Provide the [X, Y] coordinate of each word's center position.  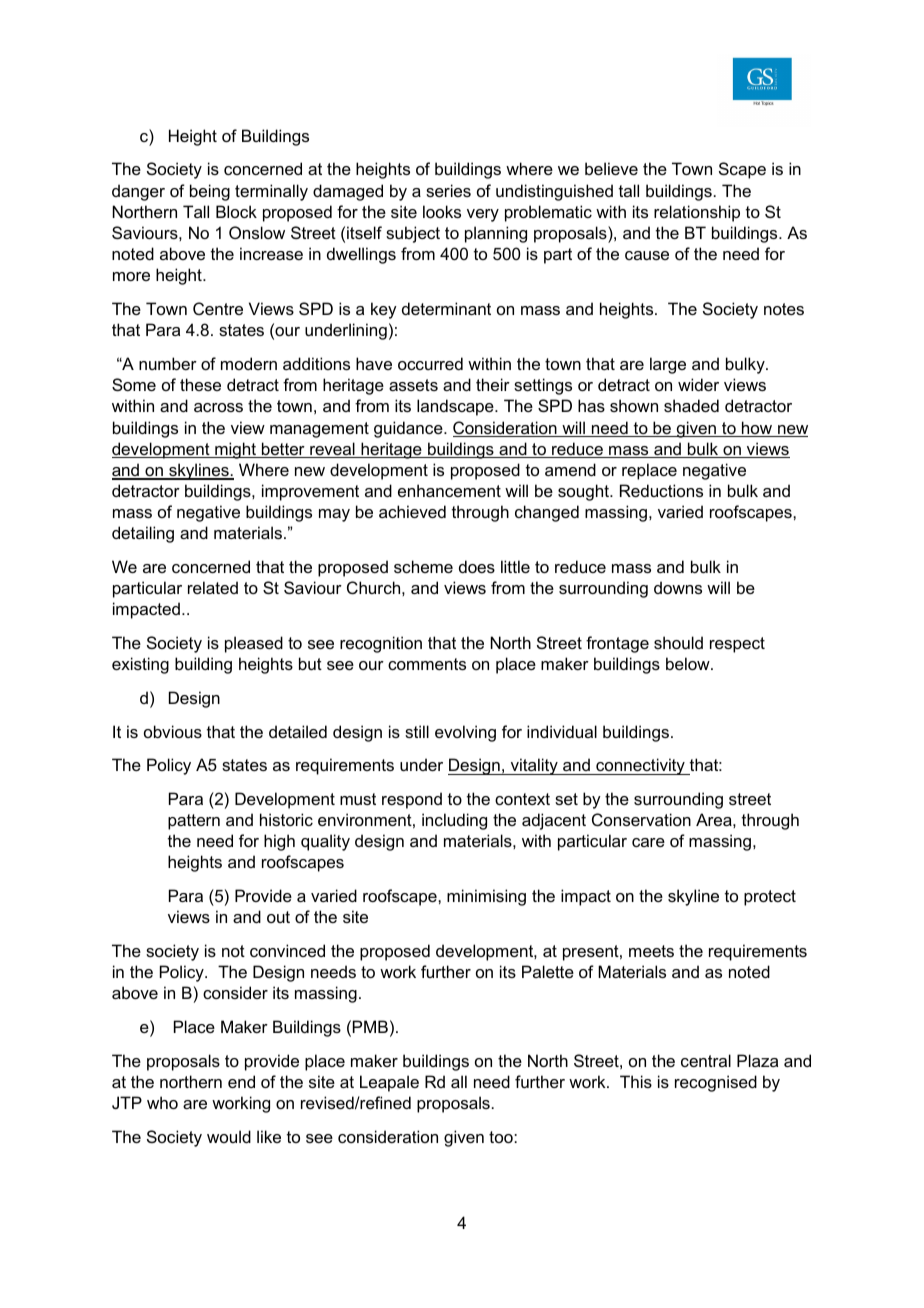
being [210, 192]
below [689, 663]
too [502, 1137]
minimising [486, 897]
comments [427, 664]
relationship [697, 213]
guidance [409, 429]
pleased [254, 644]
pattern [194, 822]
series [448, 190]
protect [770, 898]
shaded [691, 405]
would [229, 1136]
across [218, 407]
